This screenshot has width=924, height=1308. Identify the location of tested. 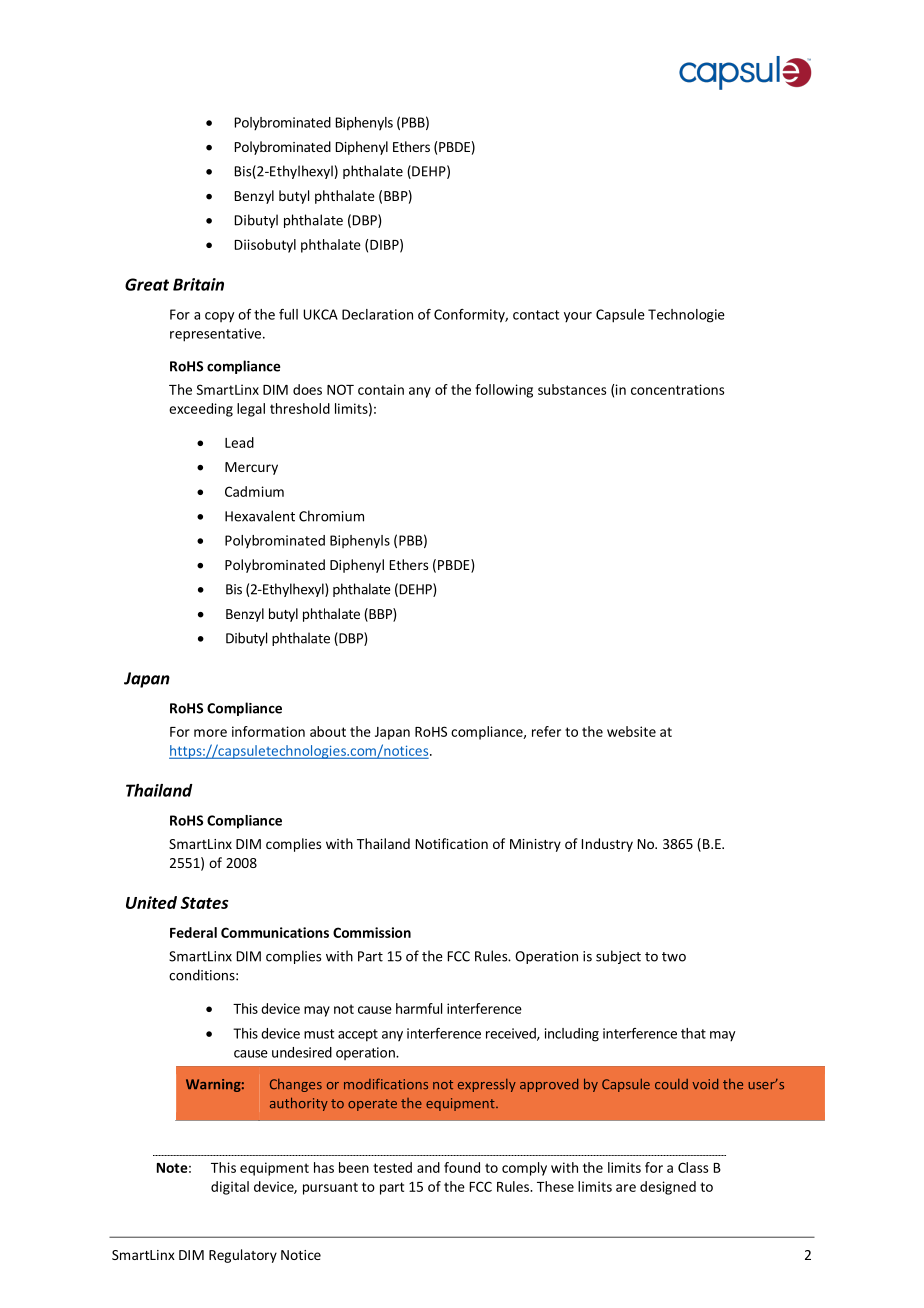
(392, 1167).
